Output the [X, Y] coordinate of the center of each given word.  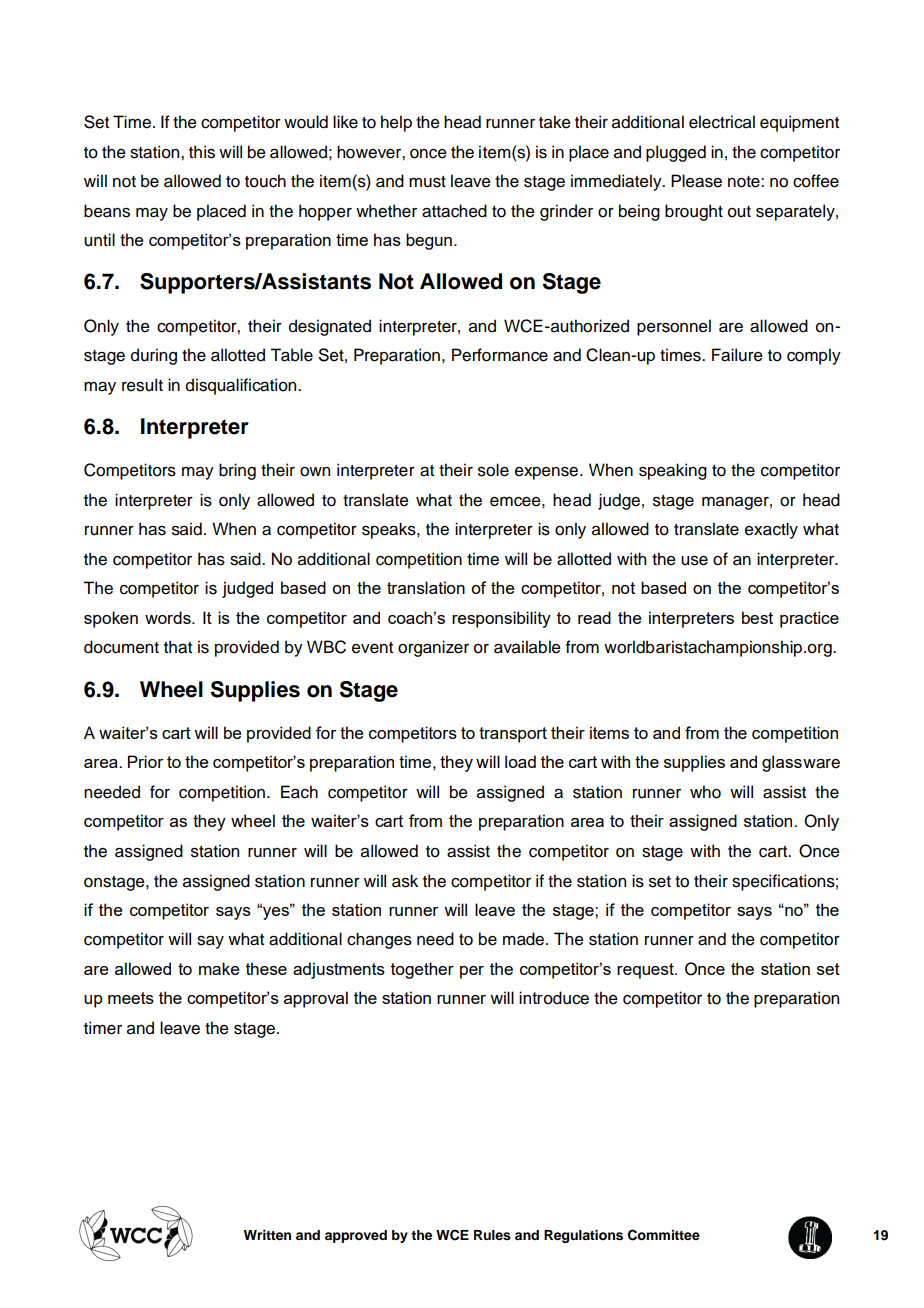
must [427, 182]
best [757, 617]
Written [267, 1235]
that [178, 647]
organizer [433, 648]
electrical [722, 122]
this [202, 152]
